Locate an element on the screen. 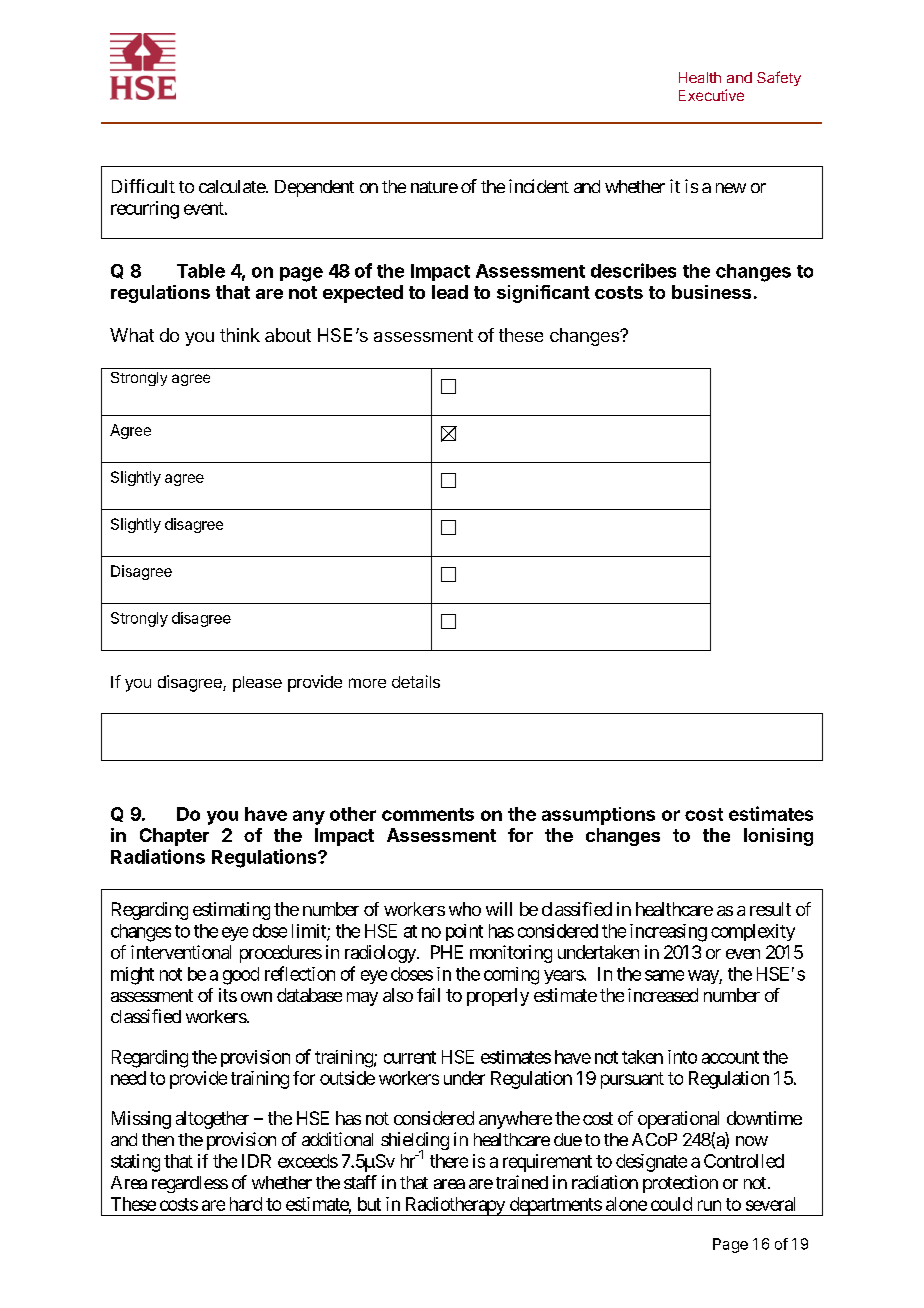  regardless is located at coordinates (190, 1184).
